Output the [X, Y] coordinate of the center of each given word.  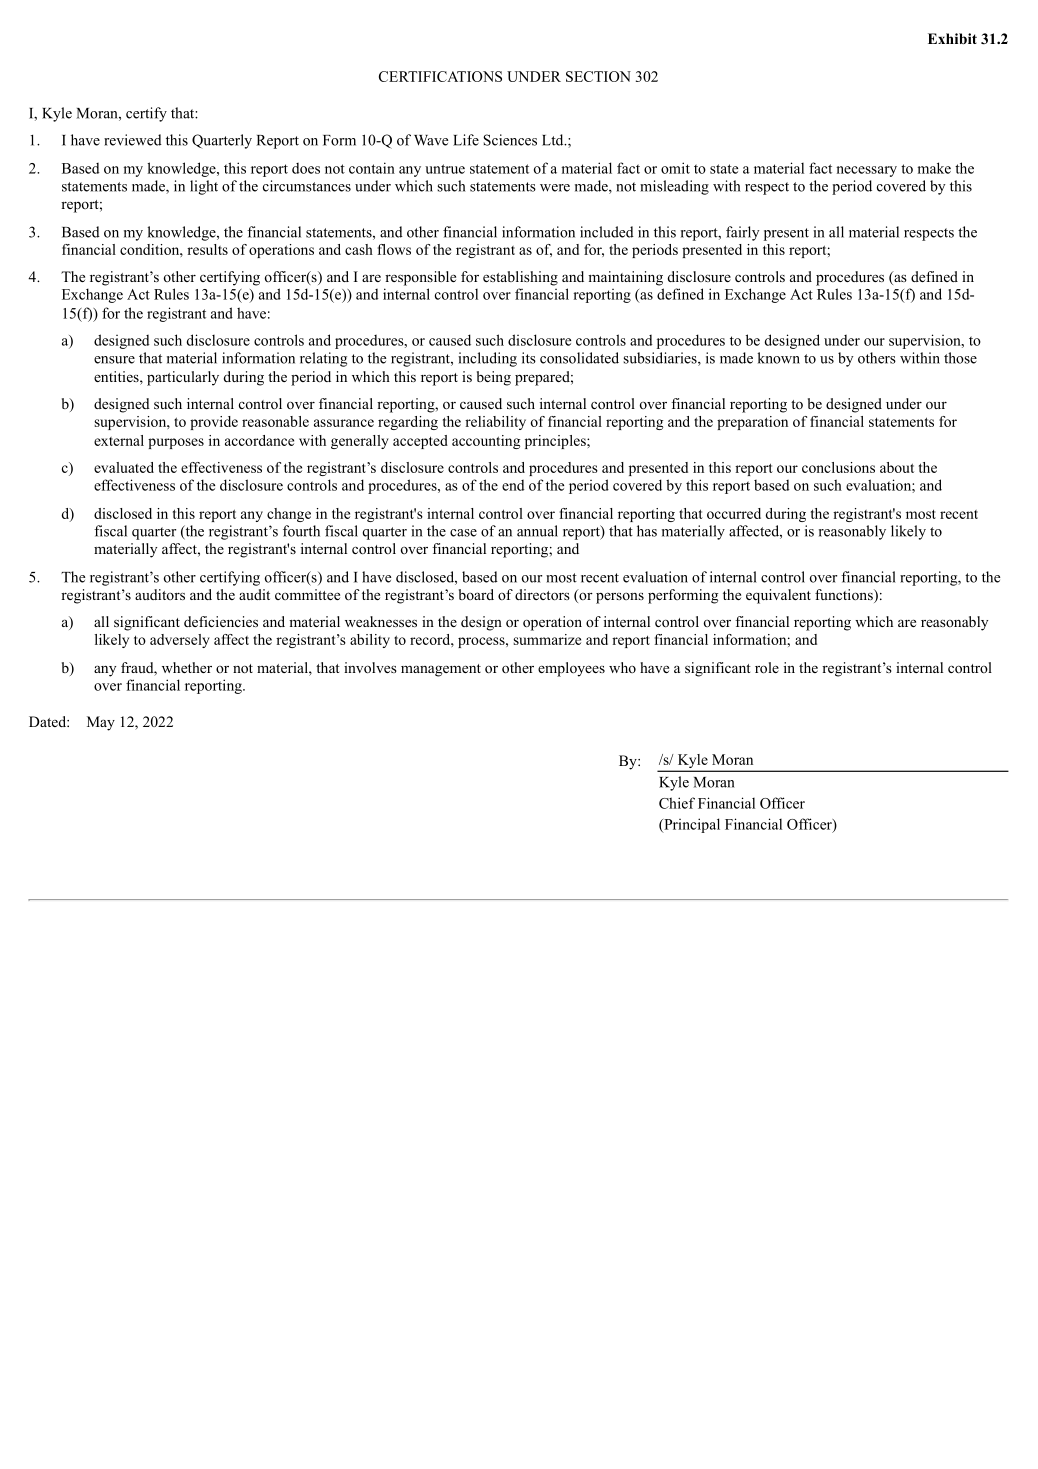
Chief [677, 803]
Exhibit [952, 38]
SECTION [598, 76]
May [101, 723]
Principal [691, 825]
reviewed [133, 140]
